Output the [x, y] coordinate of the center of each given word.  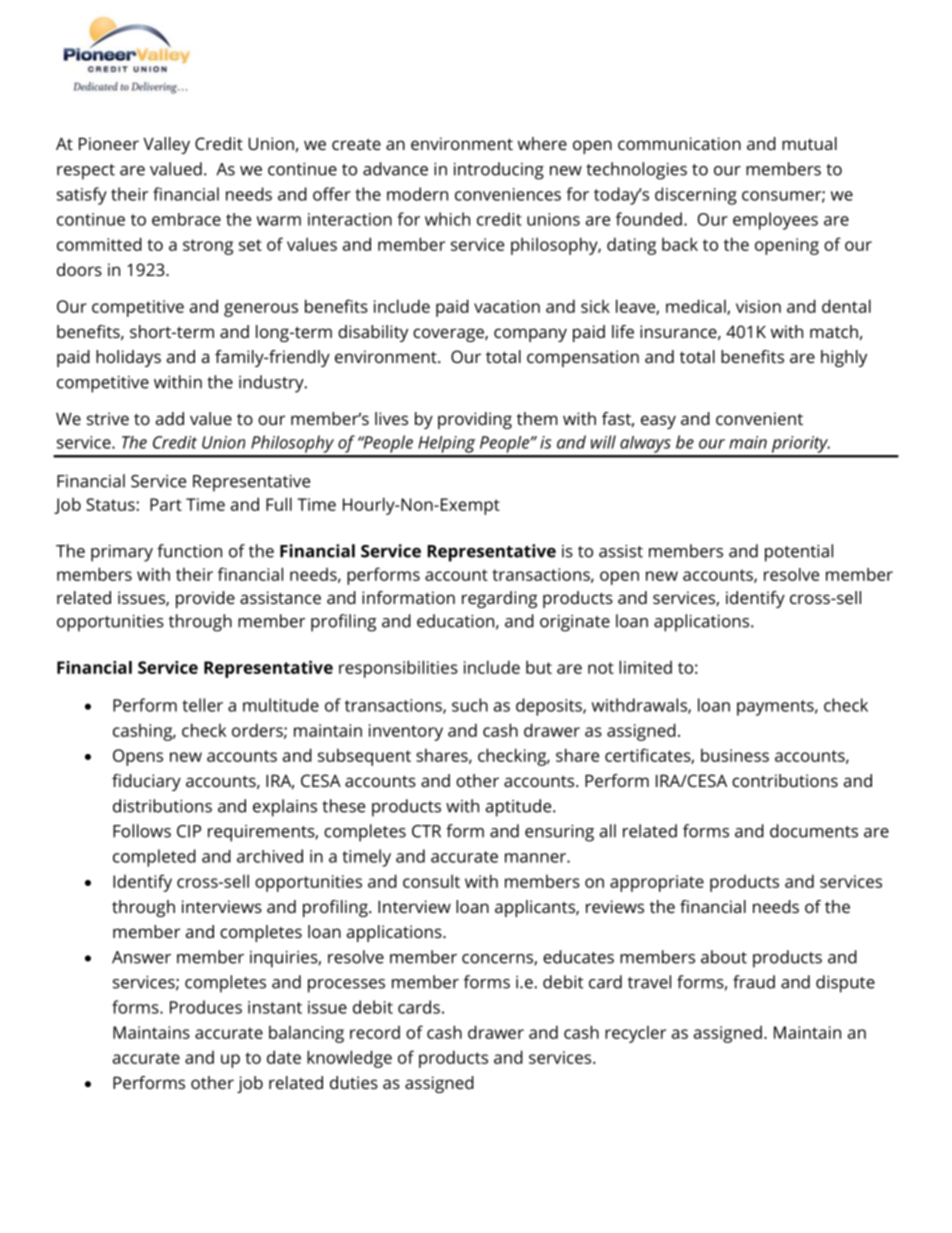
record [375, 1032]
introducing [499, 171]
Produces [206, 1007]
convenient [759, 418]
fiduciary [146, 782]
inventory [406, 732]
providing [475, 420]
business [735, 755]
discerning [696, 196]
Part [166, 504]
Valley [166, 145]
